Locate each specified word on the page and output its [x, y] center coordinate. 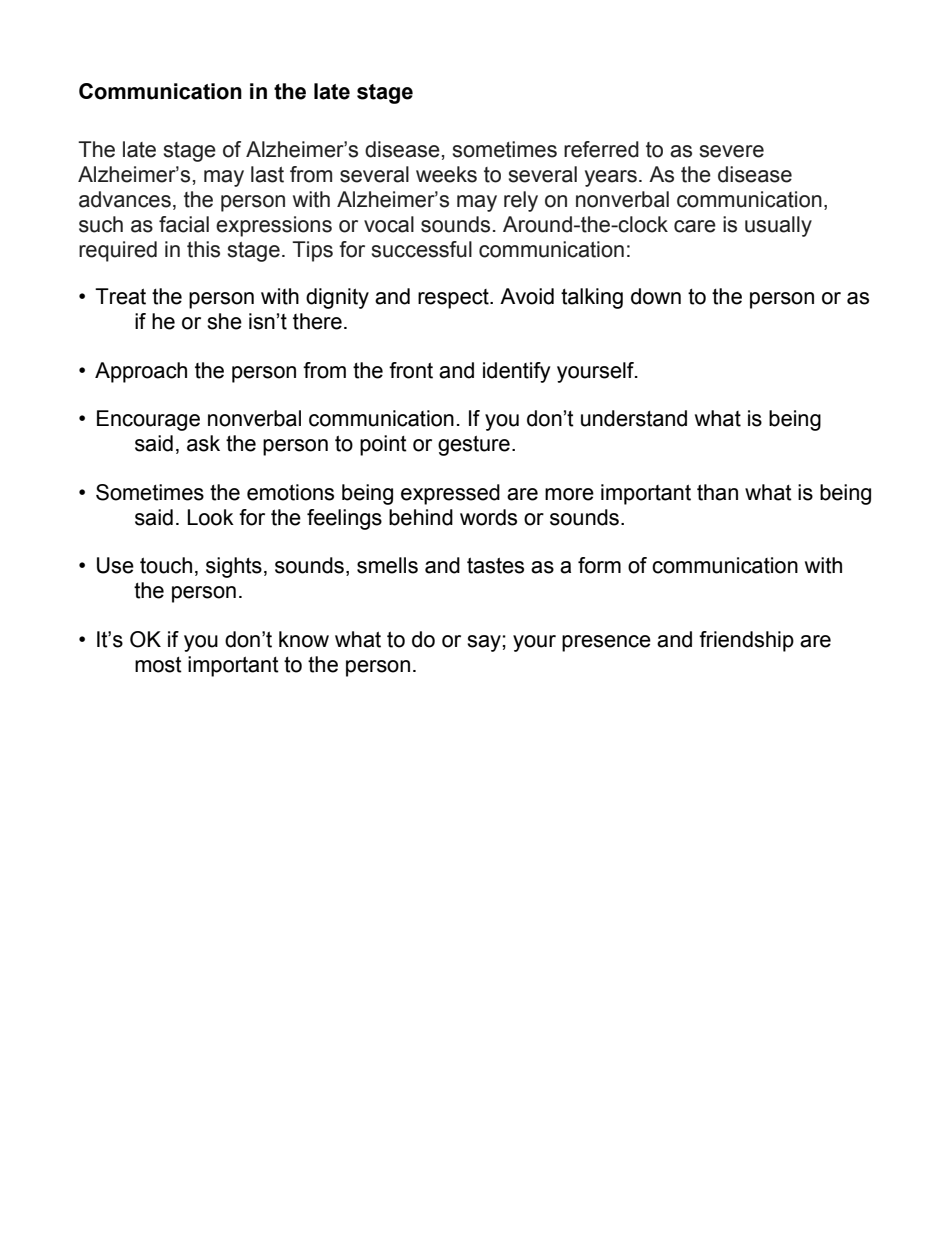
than [717, 492]
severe [732, 151]
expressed [450, 494]
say [484, 643]
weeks [446, 174]
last [267, 174]
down [656, 296]
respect [454, 299]
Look [210, 517]
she [224, 321]
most [158, 665]
